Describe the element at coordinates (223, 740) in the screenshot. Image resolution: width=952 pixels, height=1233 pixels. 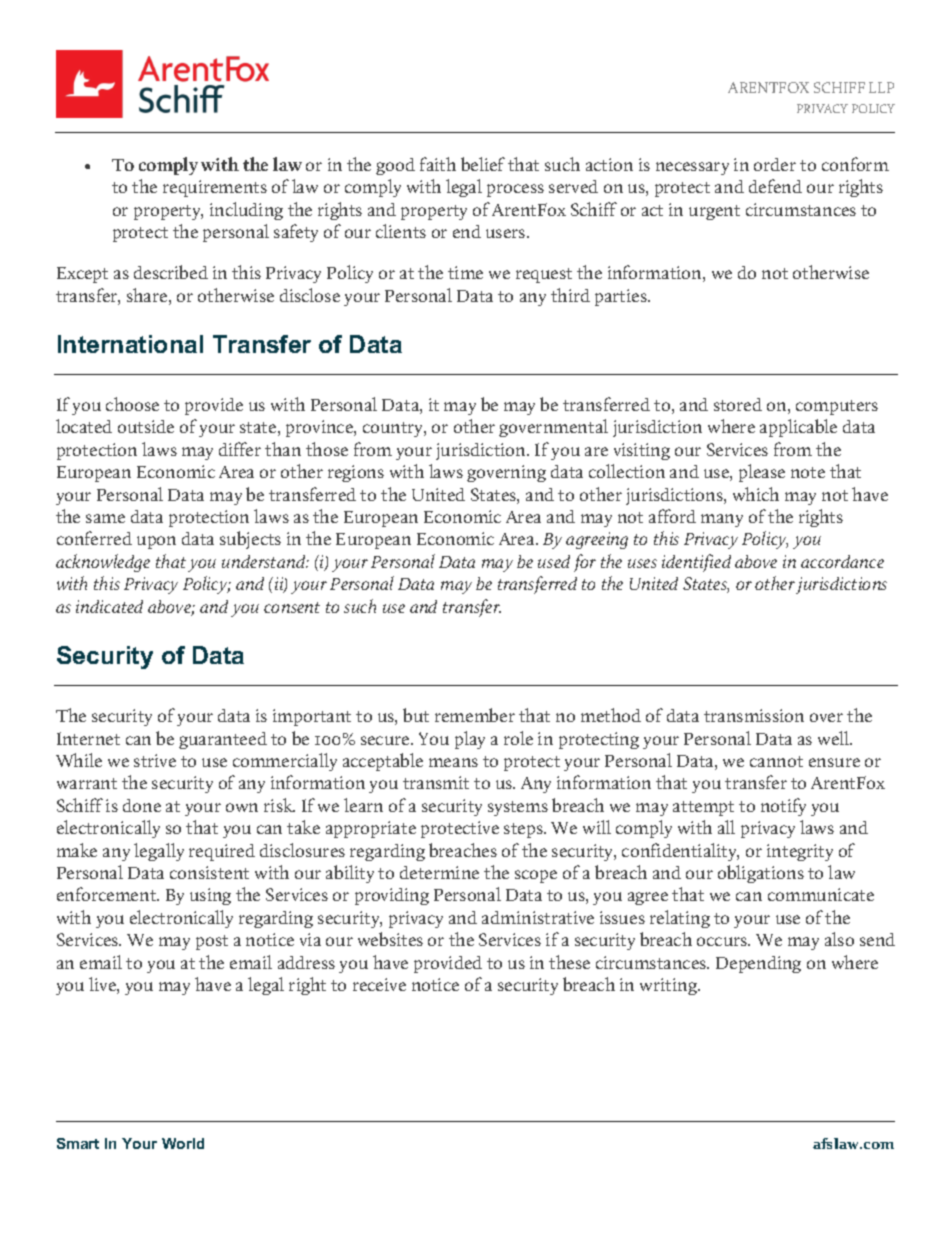
I see `guaranteed` at that location.
